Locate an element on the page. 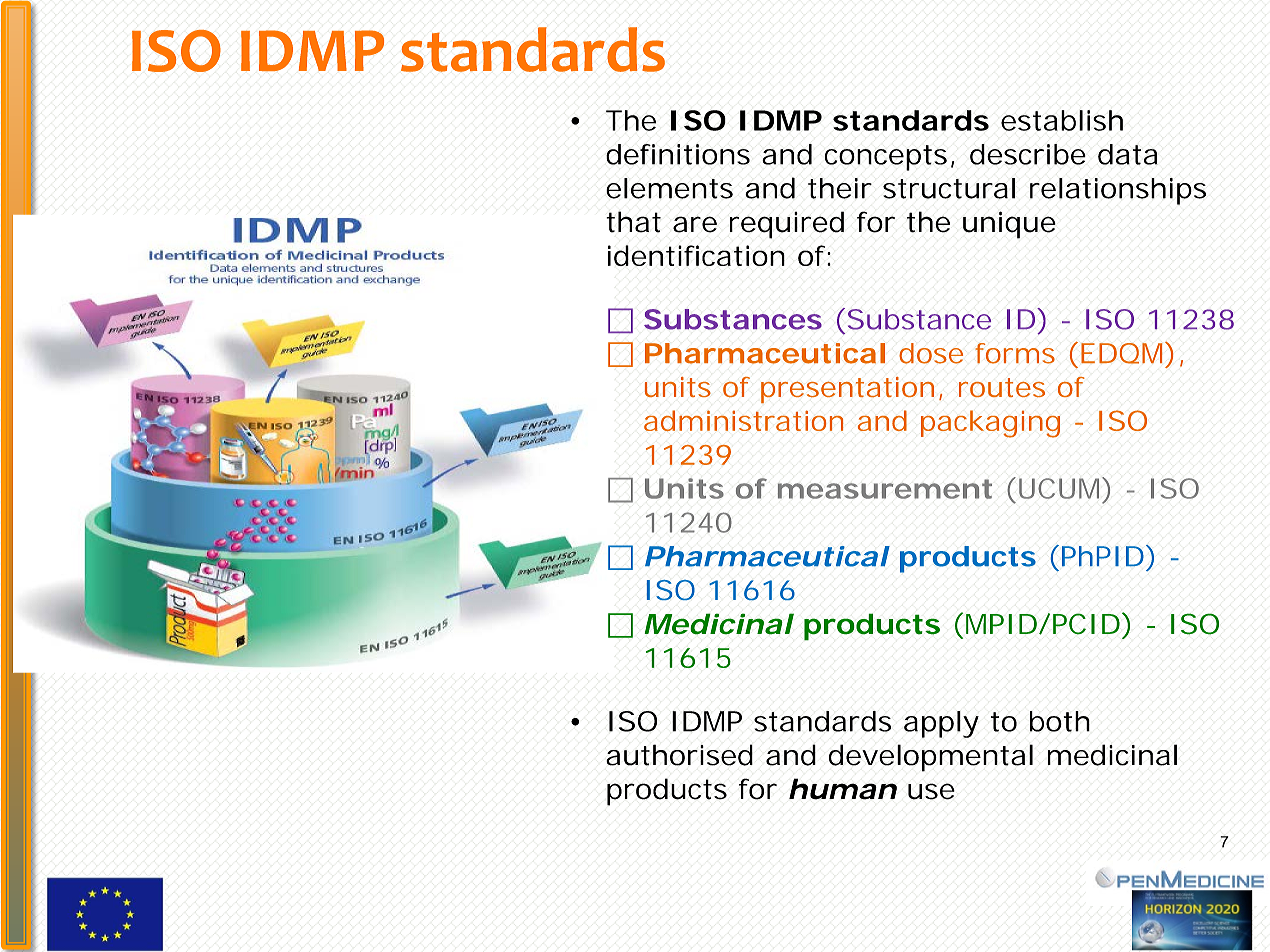  both is located at coordinates (1060, 721).
